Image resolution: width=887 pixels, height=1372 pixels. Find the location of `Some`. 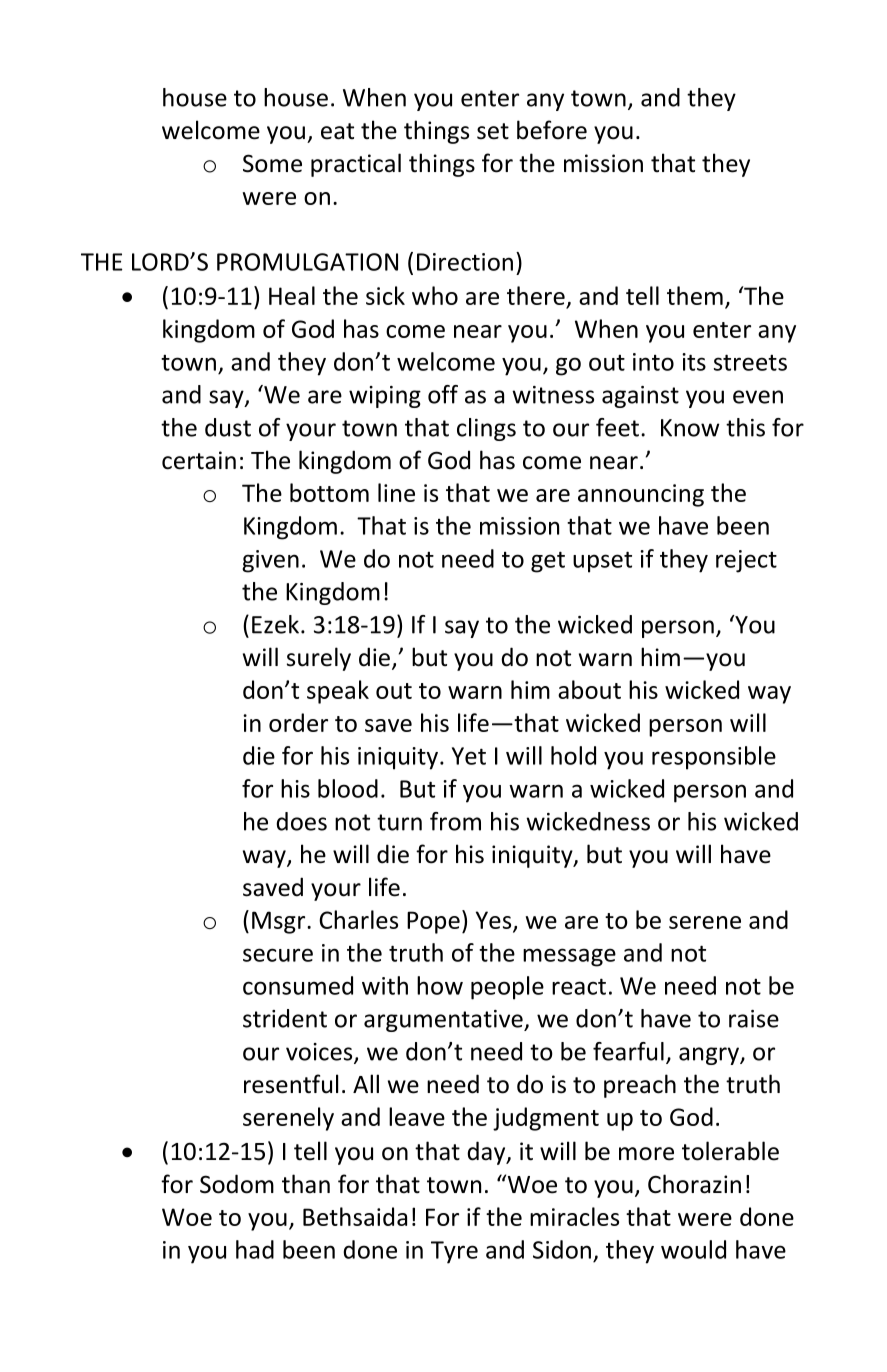

Some is located at coordinates (272, 163).
